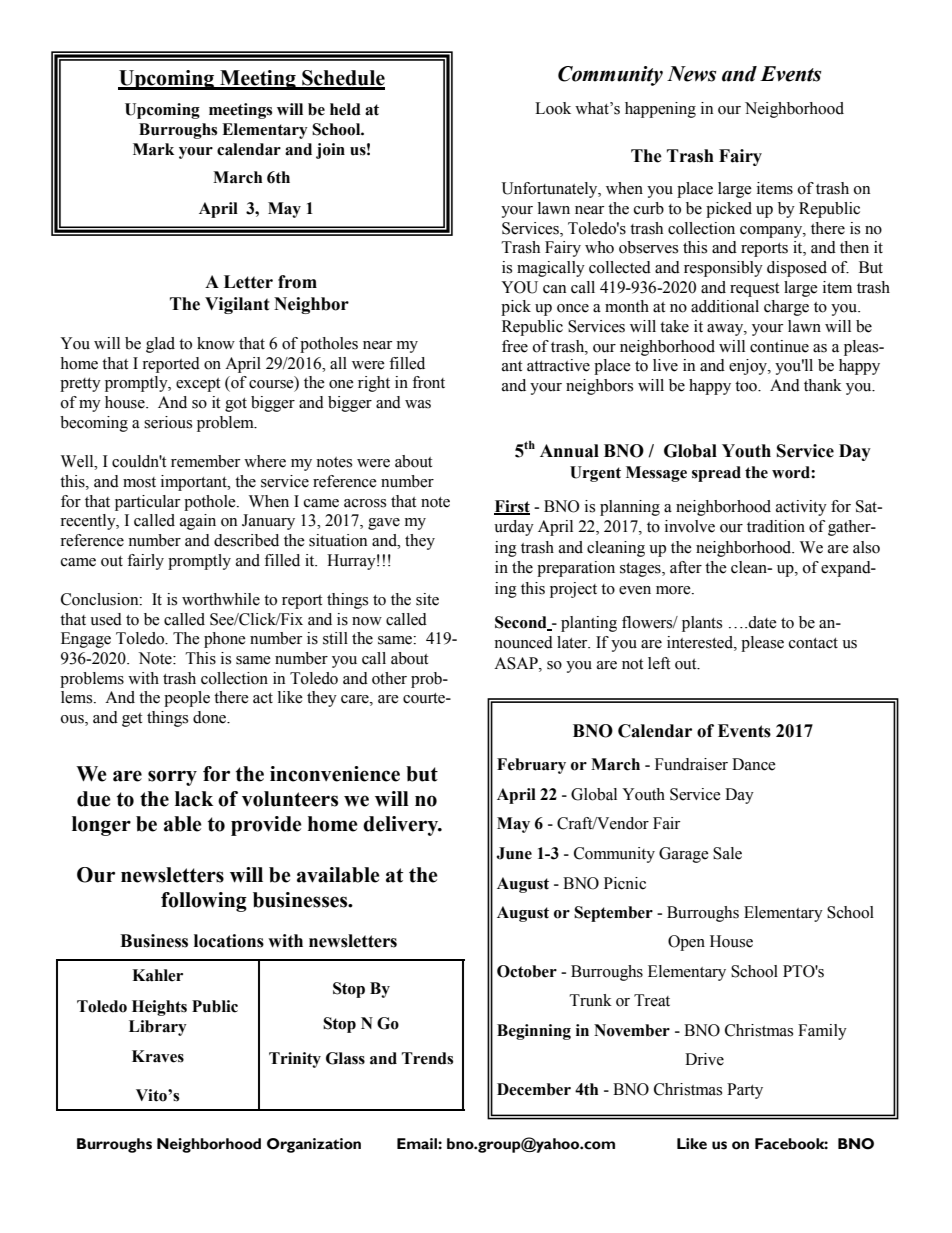 Image resolution: width=952 pixels, height=1233 pixels. I want to click on free, so click(515, 346).
